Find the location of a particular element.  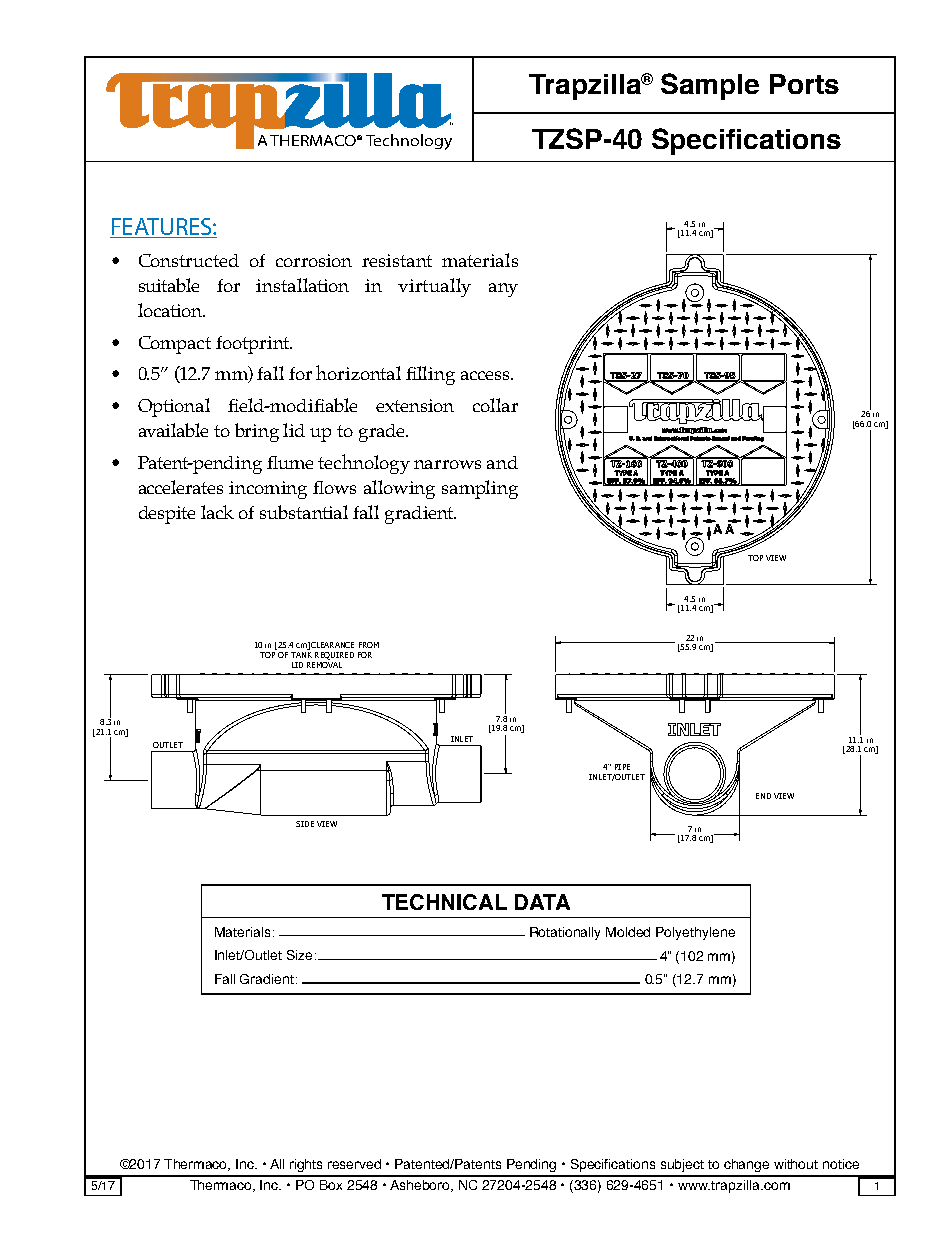

TANK is located at coordinates (301, 655).
